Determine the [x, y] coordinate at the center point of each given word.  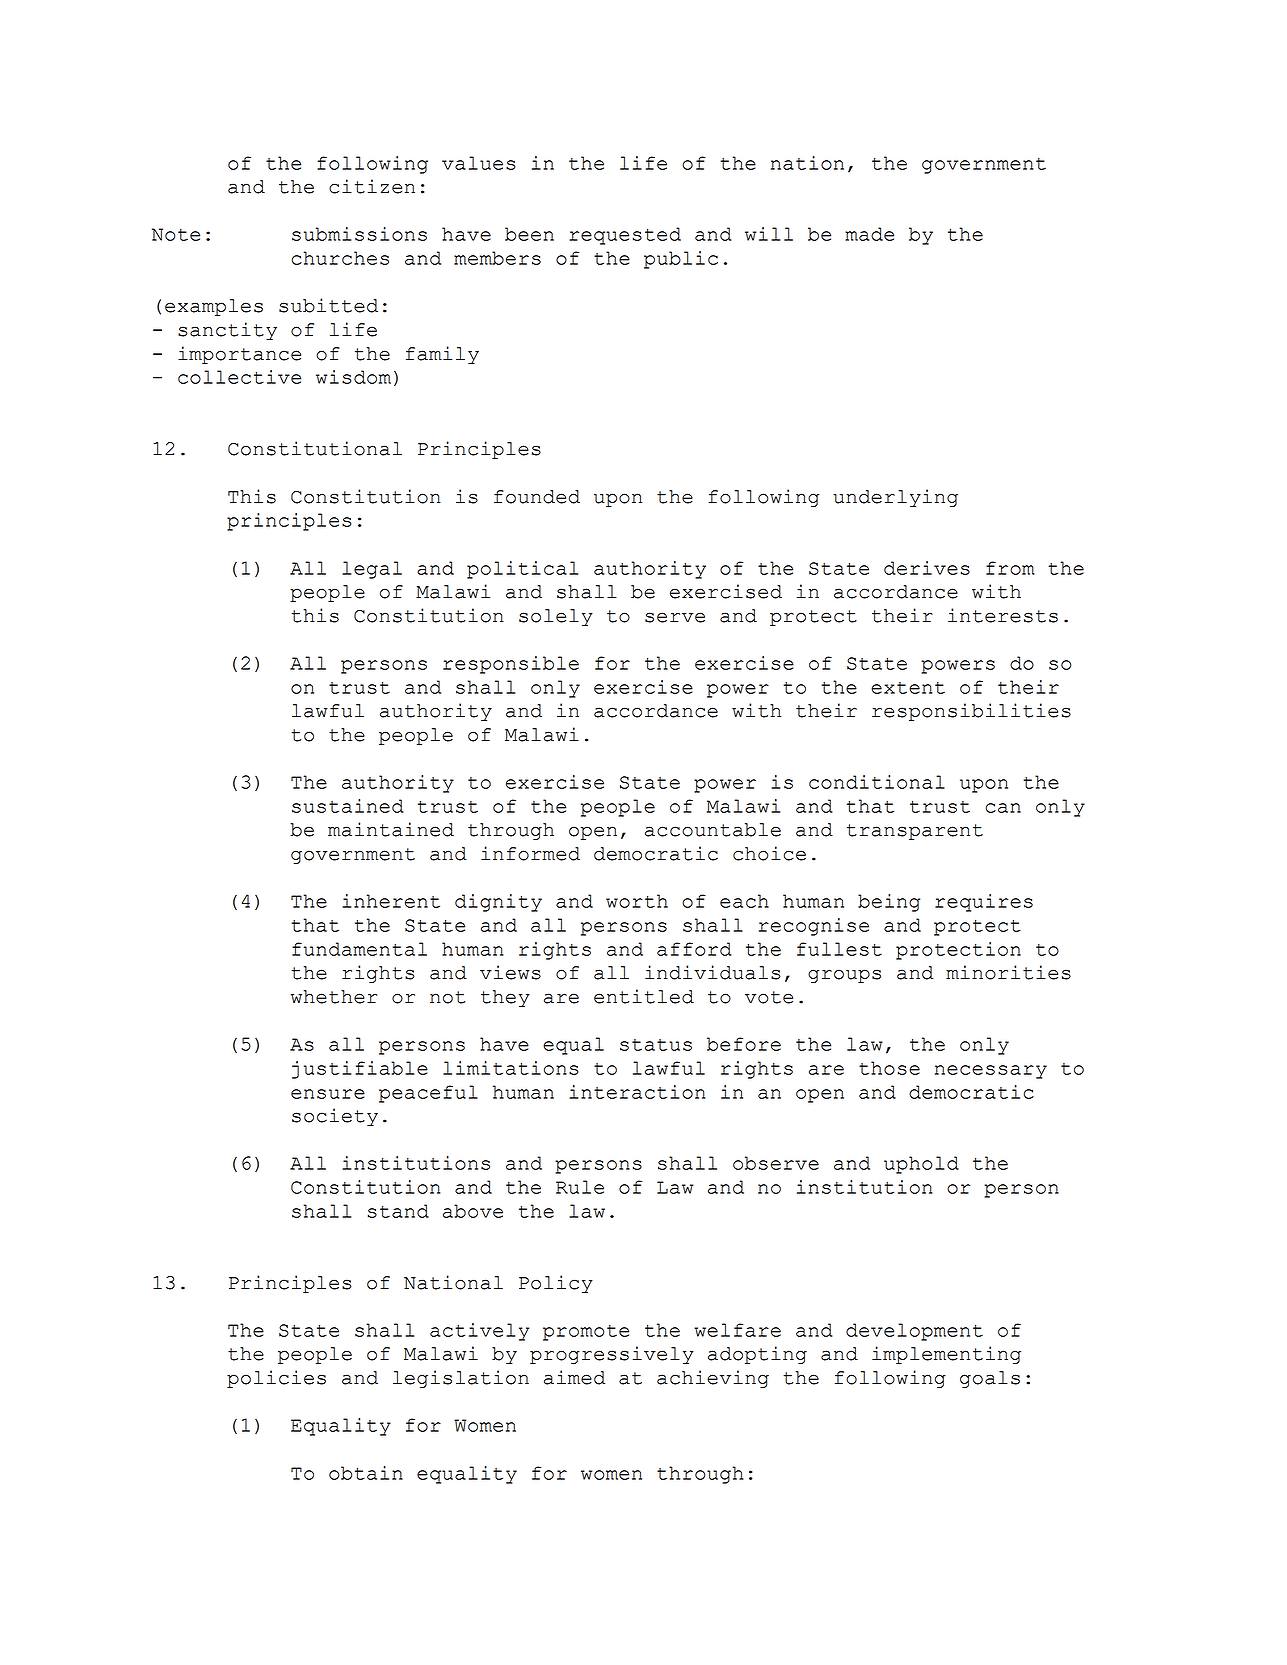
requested [625, 236]
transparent [915, 832]
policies [276, 1379]
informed [530, 853]
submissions [359, 234]
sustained [347, 806]
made [869, 234]
